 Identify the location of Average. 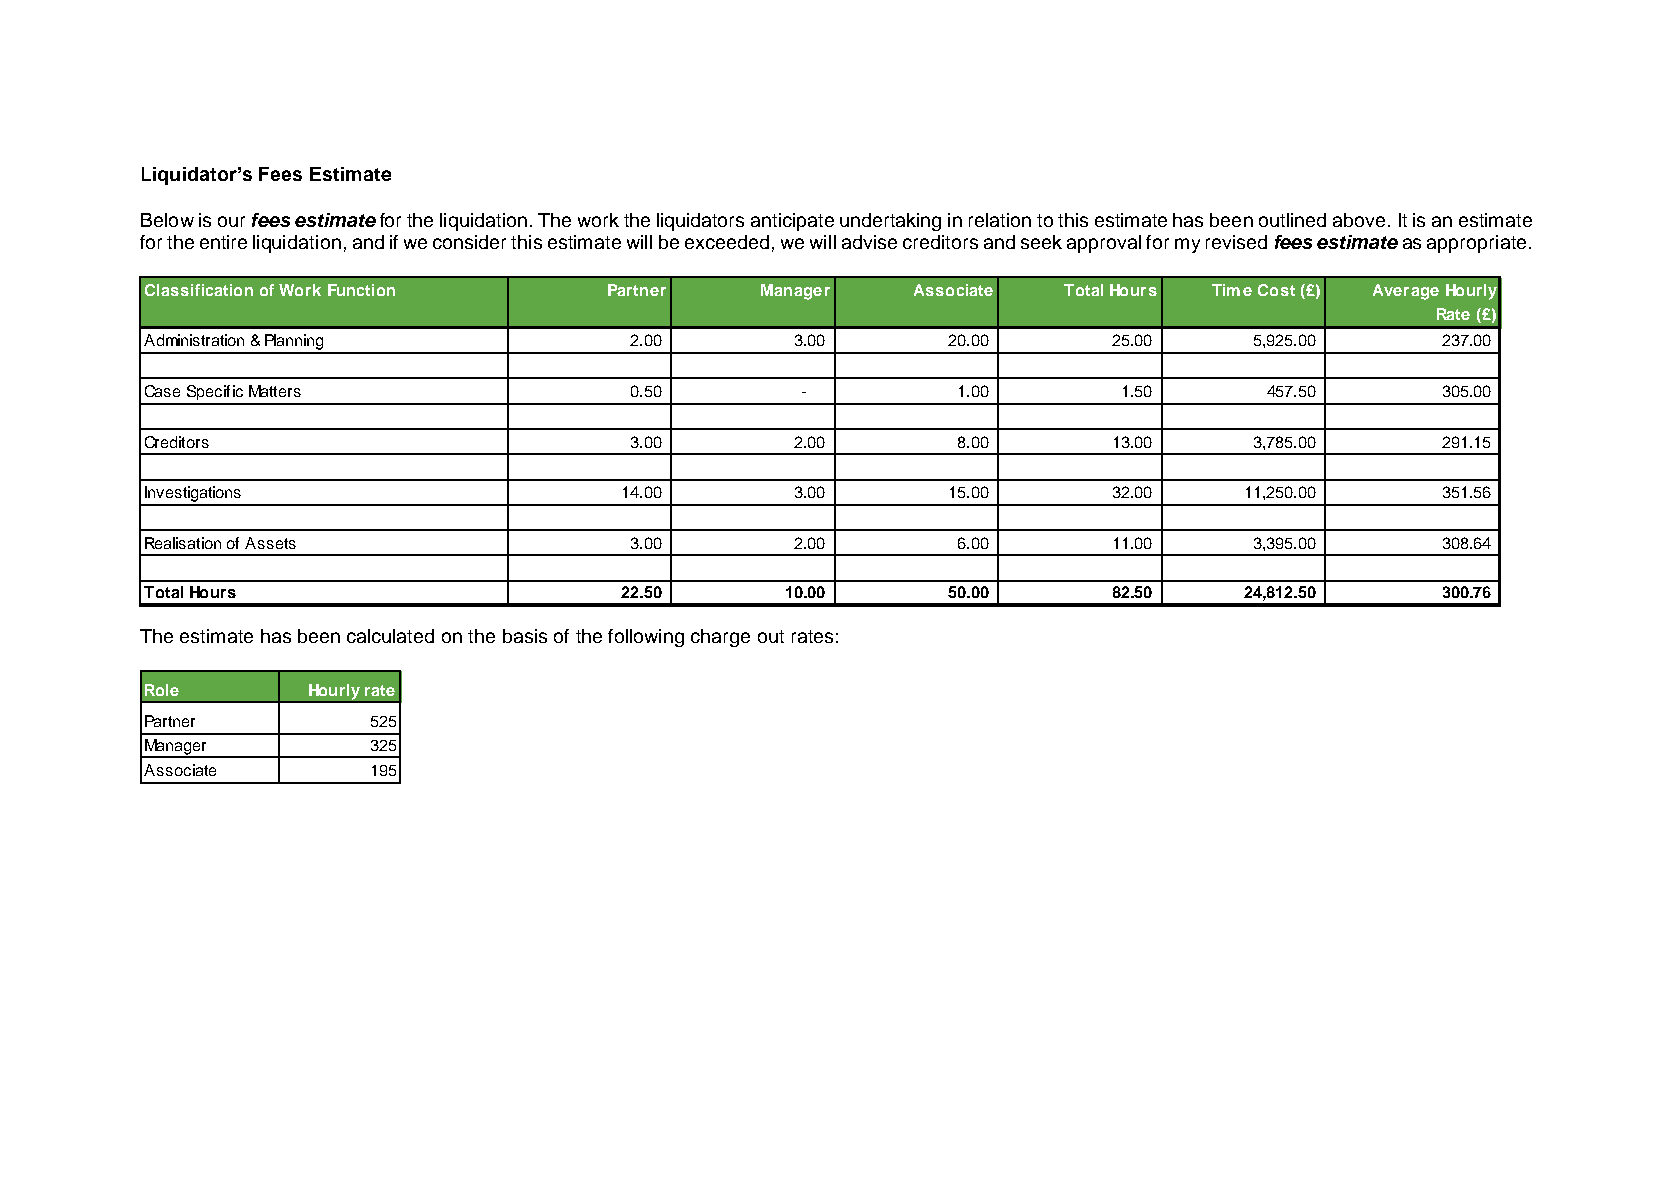
(1406, 292).
